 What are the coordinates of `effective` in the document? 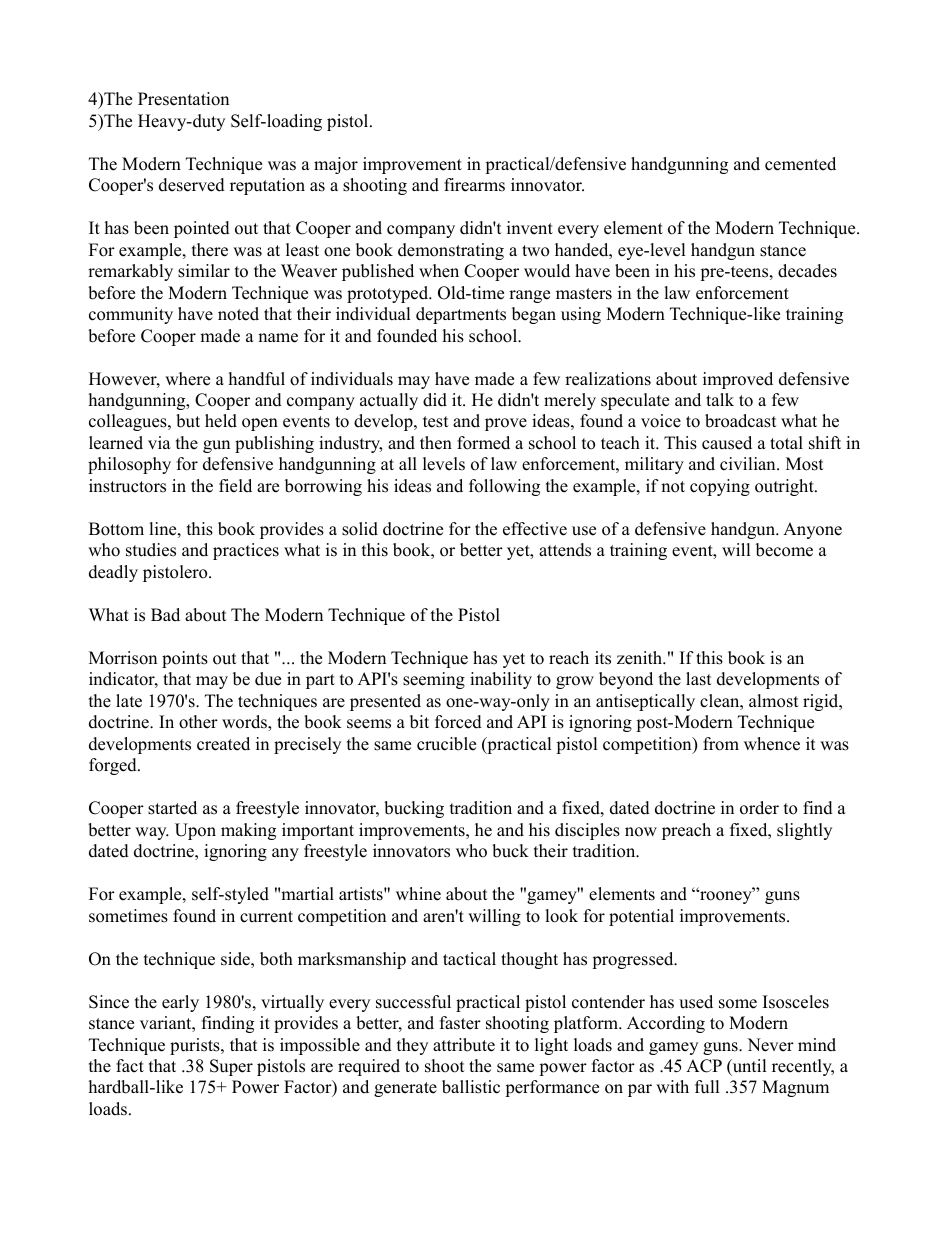 It's located at (535, 529).
